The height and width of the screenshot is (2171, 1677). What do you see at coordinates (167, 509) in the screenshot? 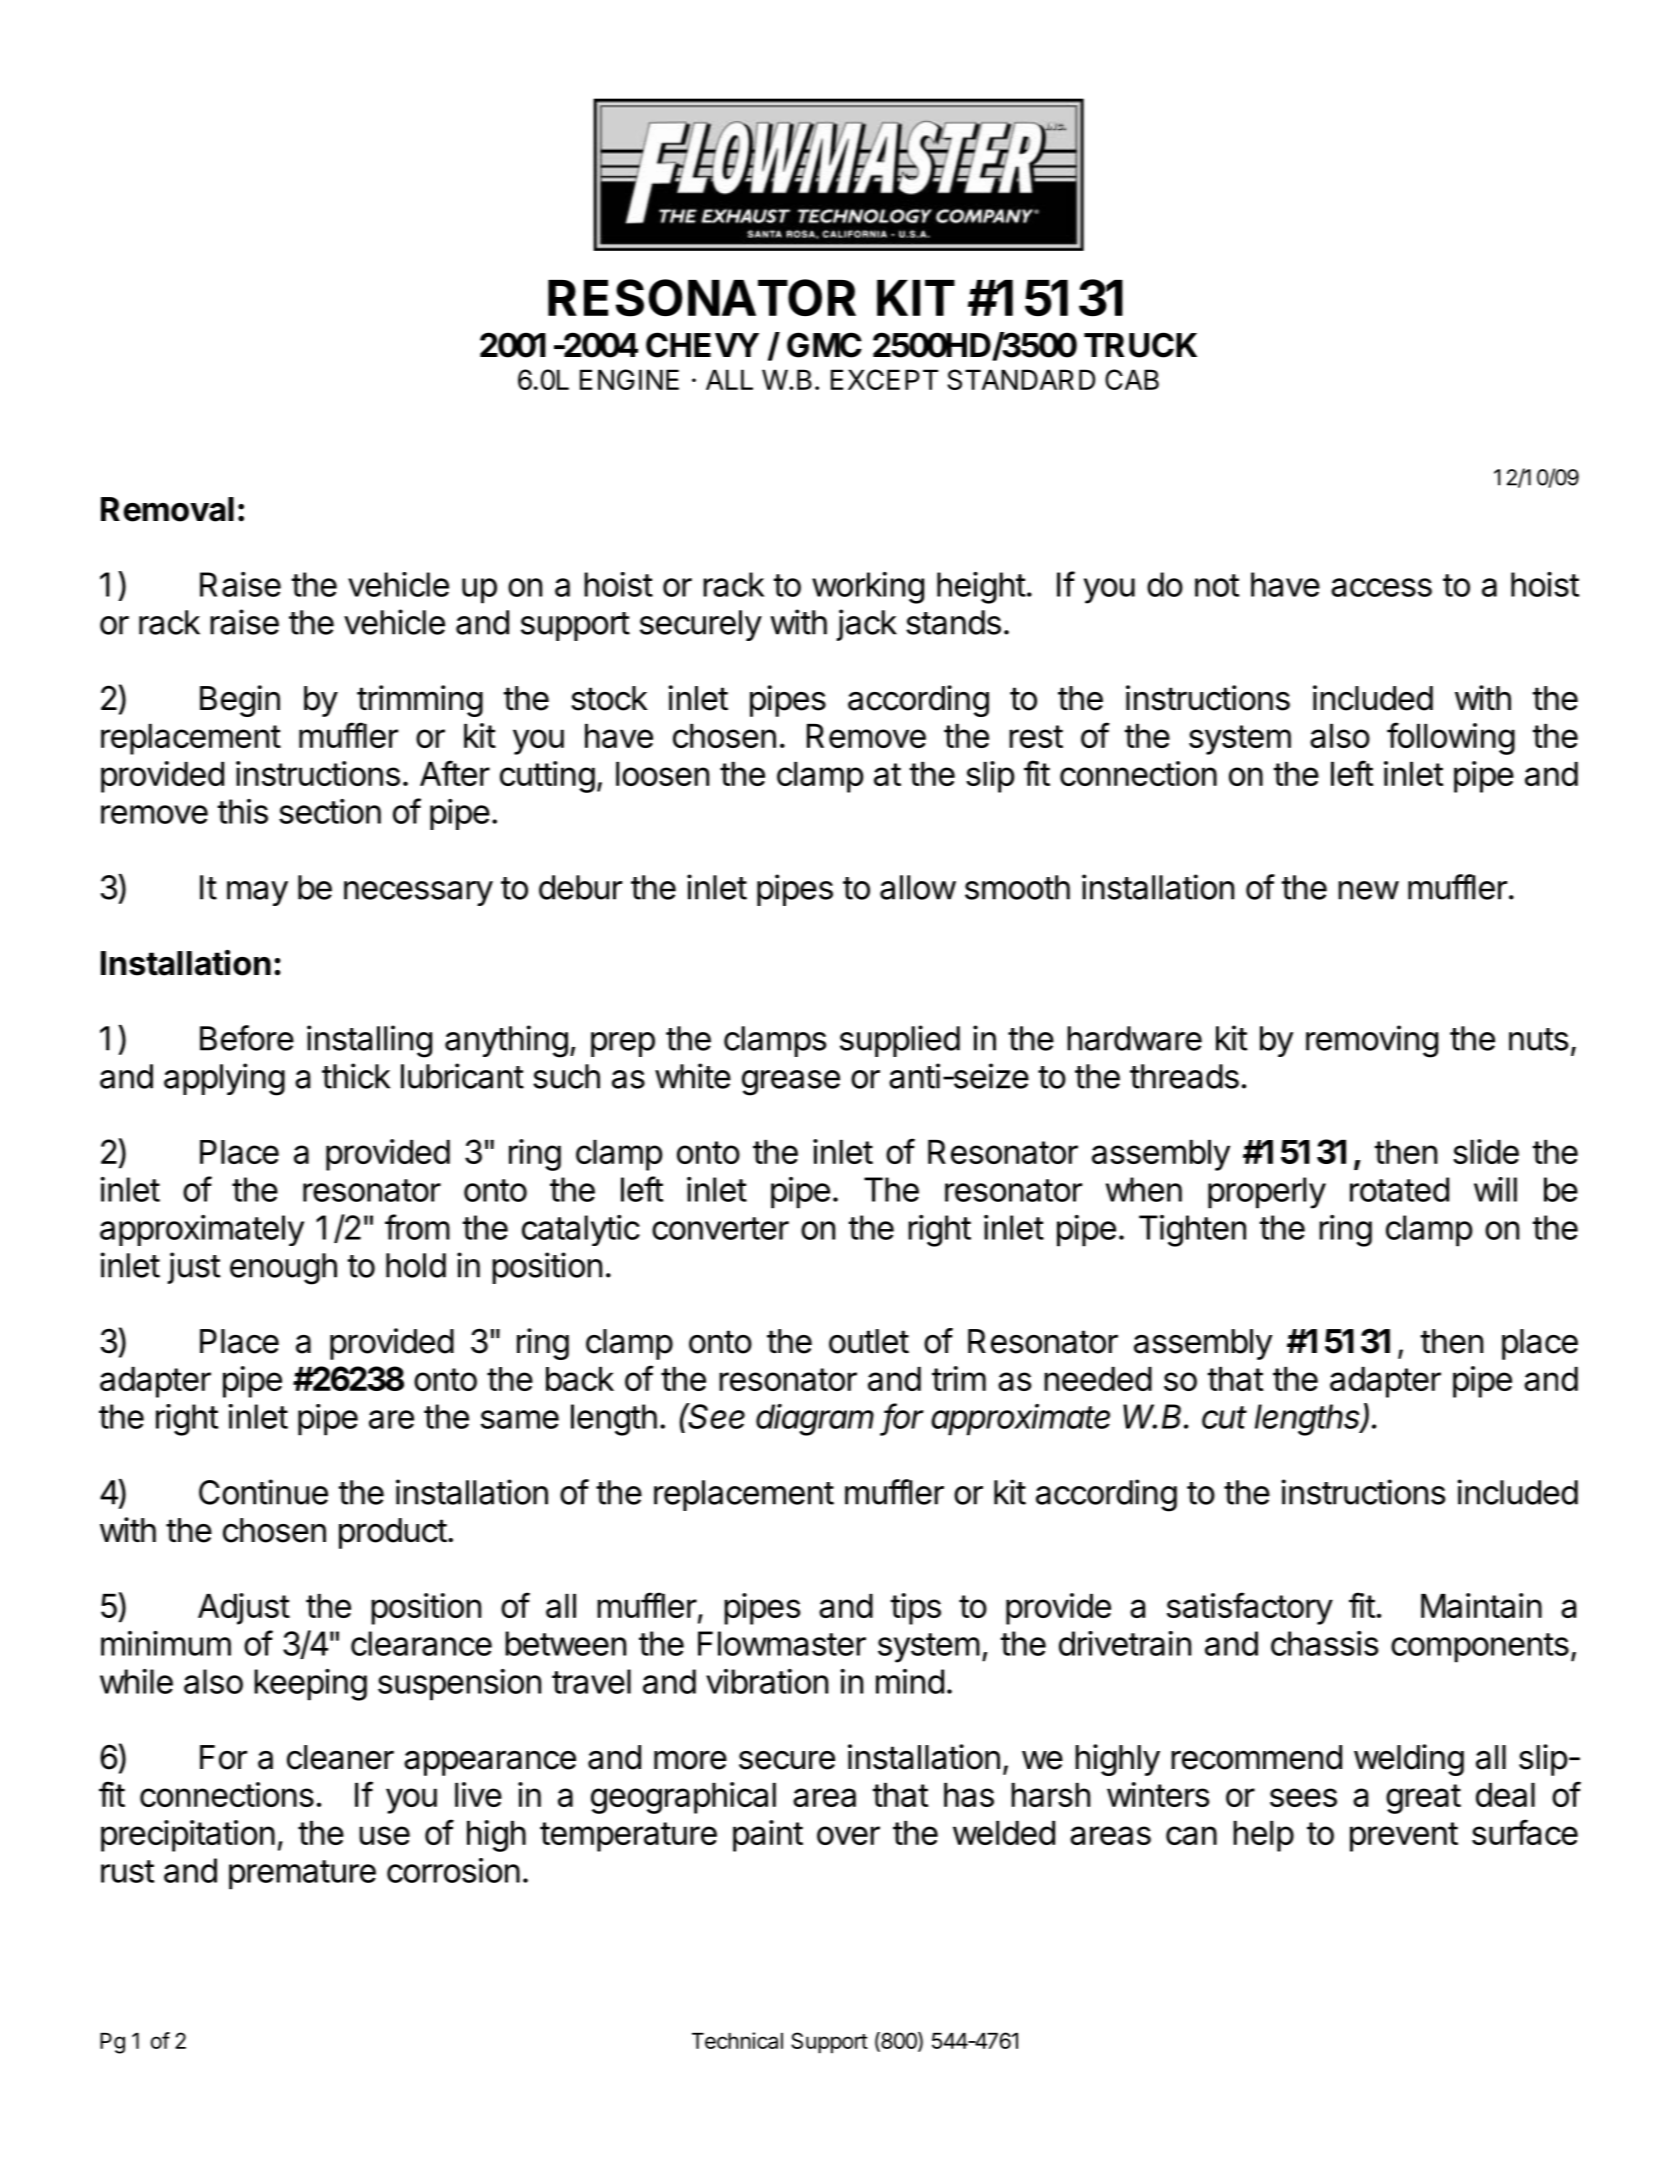
I see `Removal` at bounding box center [167, 509].
